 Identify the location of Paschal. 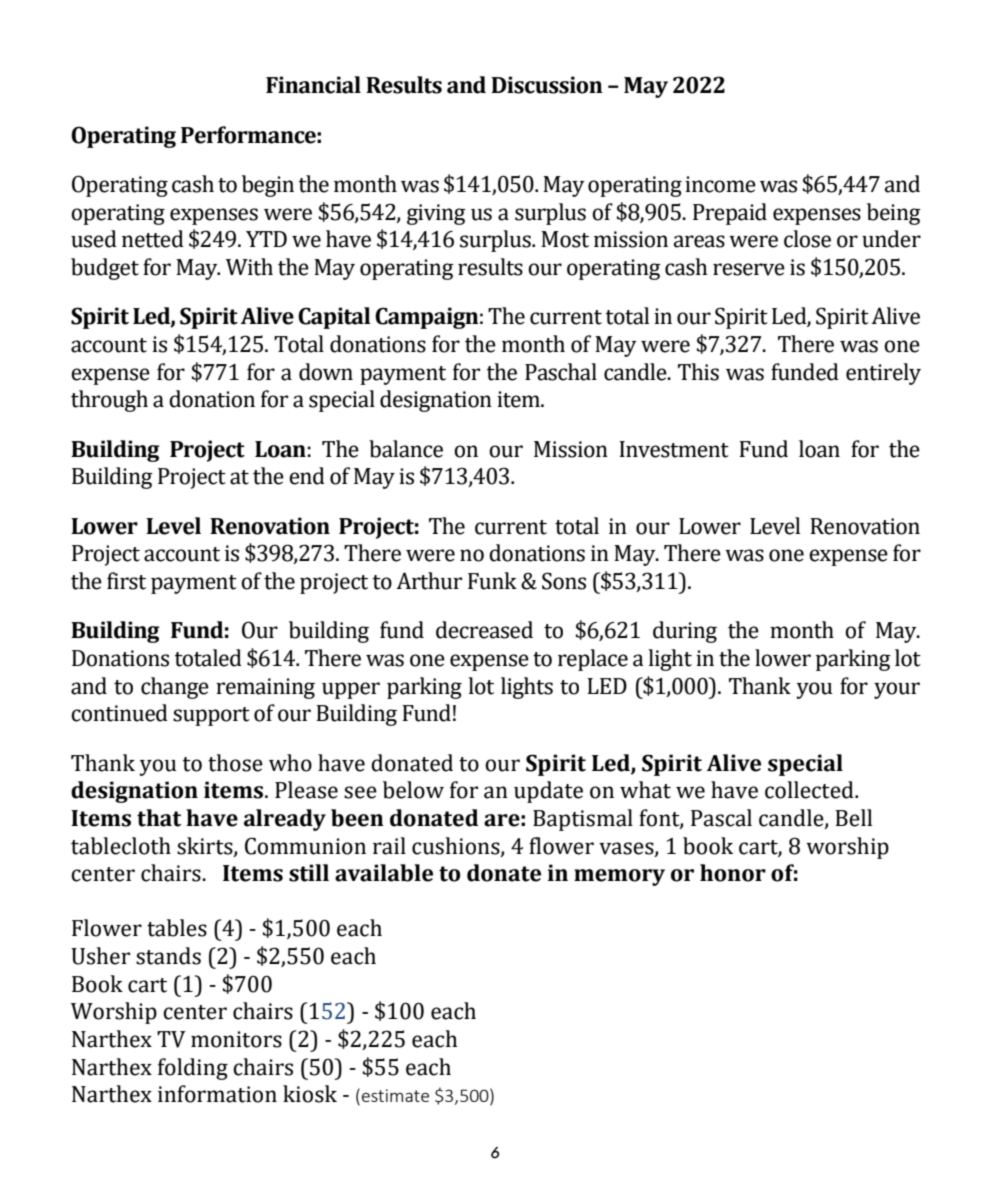
(561, 372).
